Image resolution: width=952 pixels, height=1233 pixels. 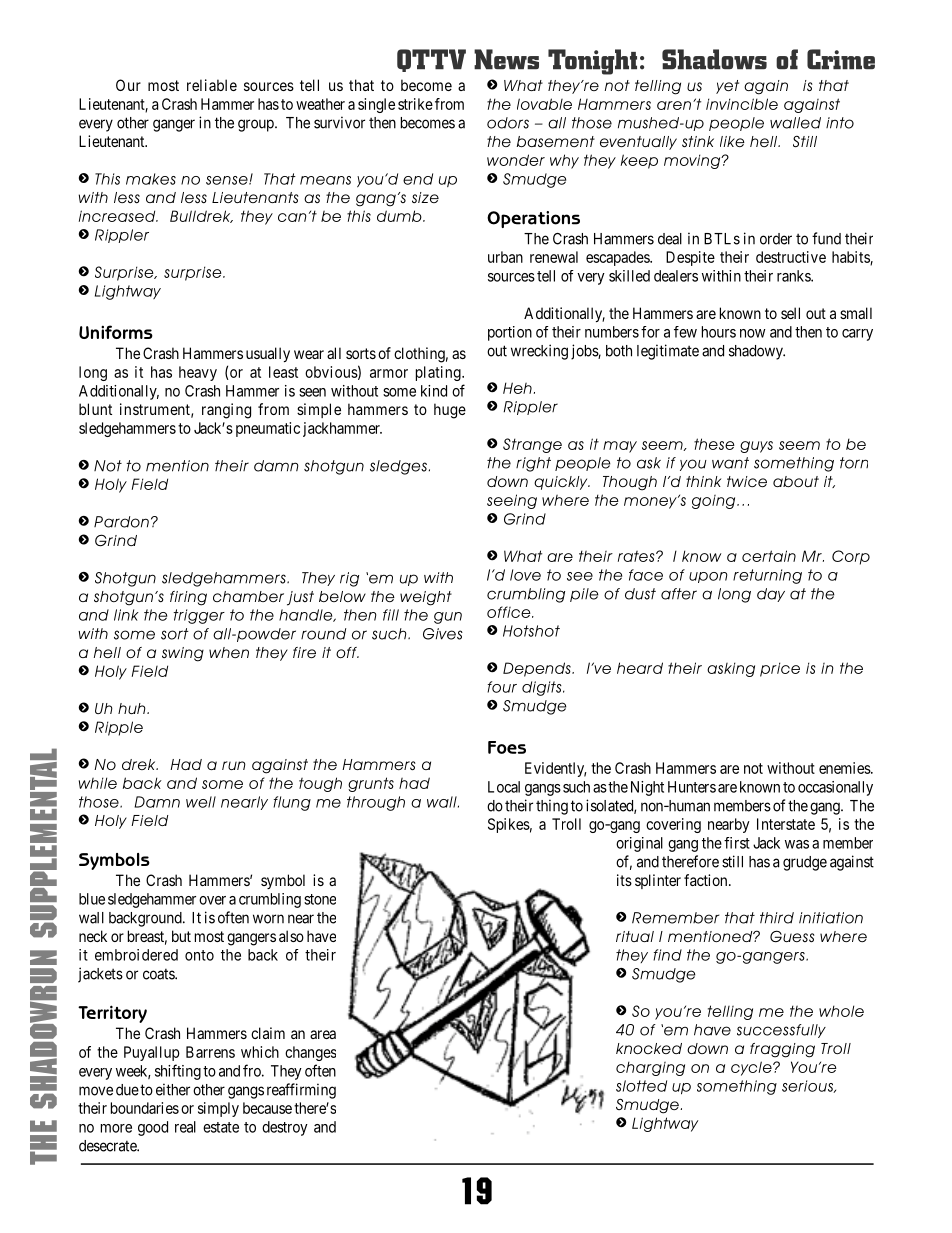 I want to click on serious, so click(x=808, y=1086).
